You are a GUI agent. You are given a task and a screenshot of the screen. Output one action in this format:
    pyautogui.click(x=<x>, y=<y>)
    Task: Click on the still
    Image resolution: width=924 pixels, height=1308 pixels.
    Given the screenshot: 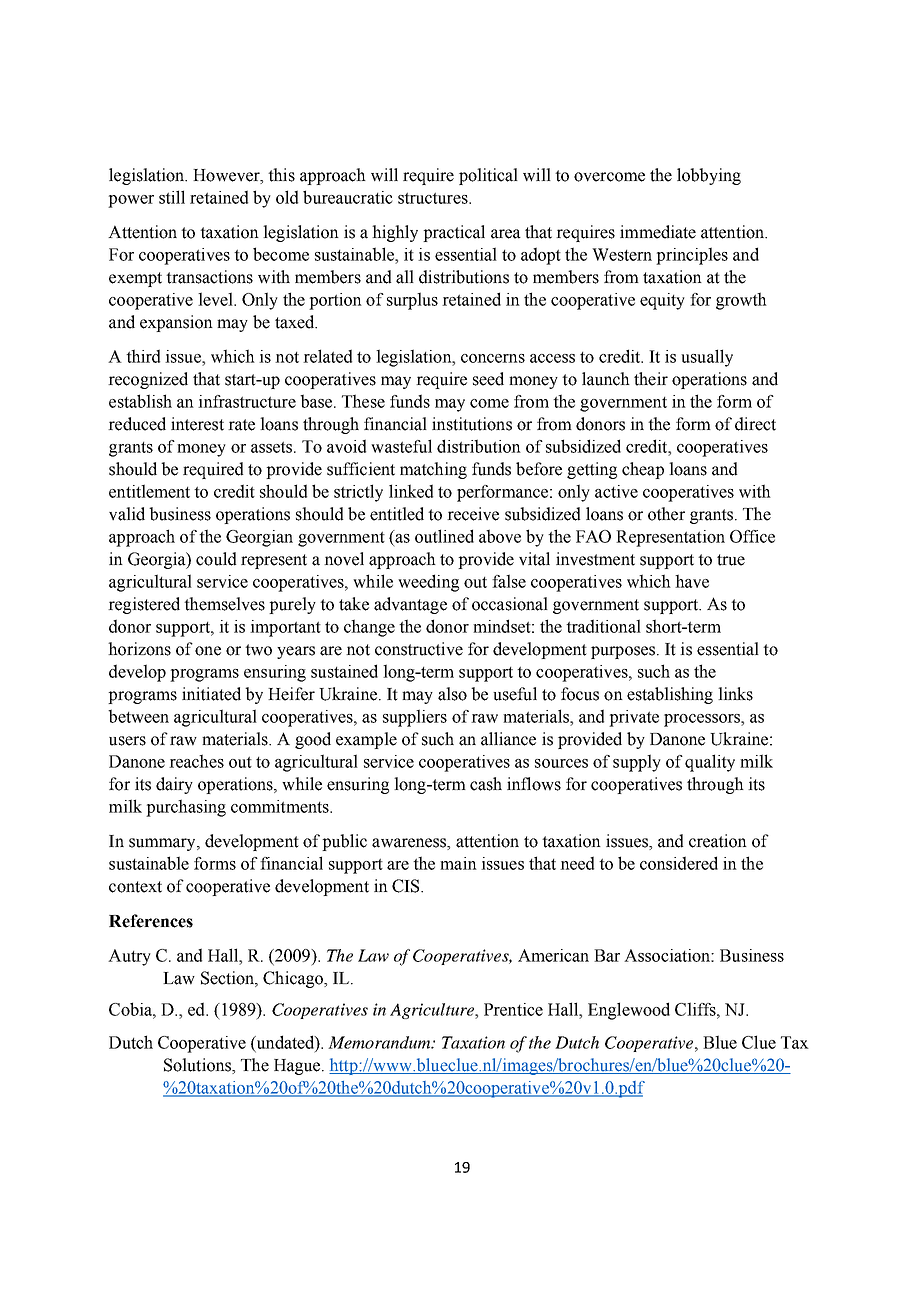 What is the action you would take?
    pyautogui.click(x=172, y=197)
